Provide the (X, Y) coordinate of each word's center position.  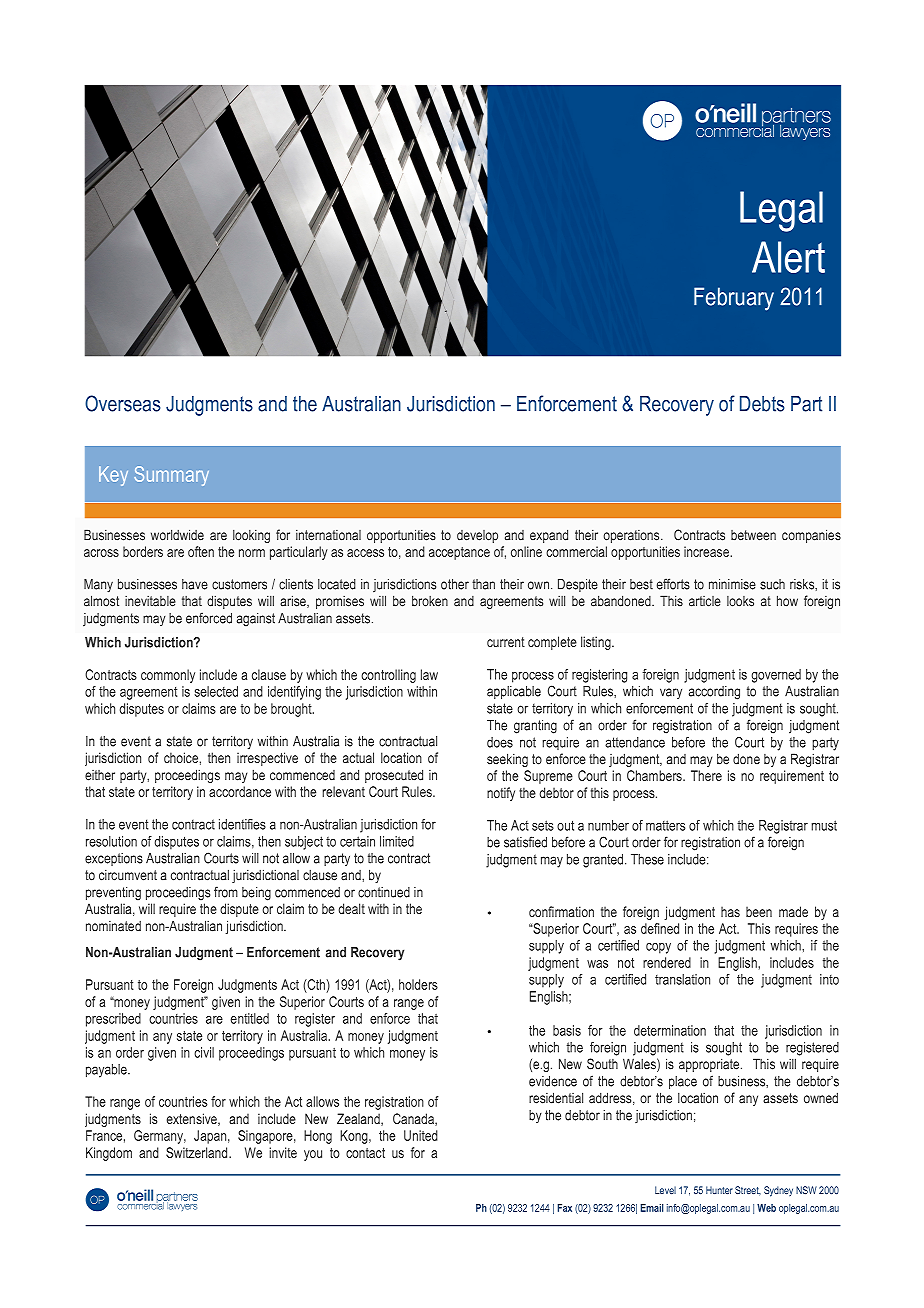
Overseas (123, 403)
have (195, 584)
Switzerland (198, 1152)
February (734, 299)
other (455, 584)
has (730, 911)
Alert (788, 257)
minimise (732, 584)
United (421, 1135)
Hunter (719, 1190)
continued (384, 892)
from (226, 892)
